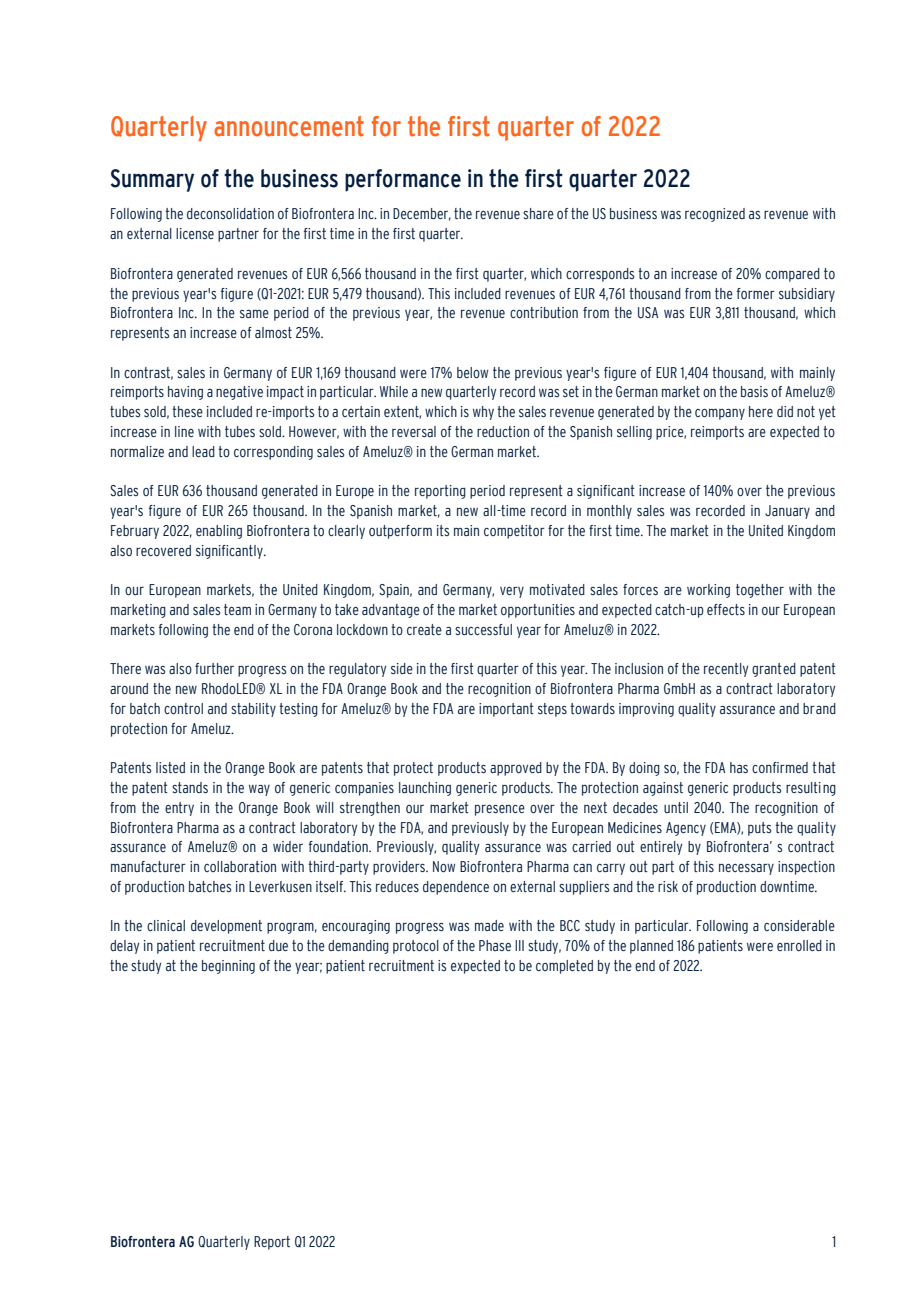 The width and height of the screenshot is (924, 1308). What do you see at coordinates (506, 710) in the screenshot?
I see `important` at bounding box center [506, 710].
